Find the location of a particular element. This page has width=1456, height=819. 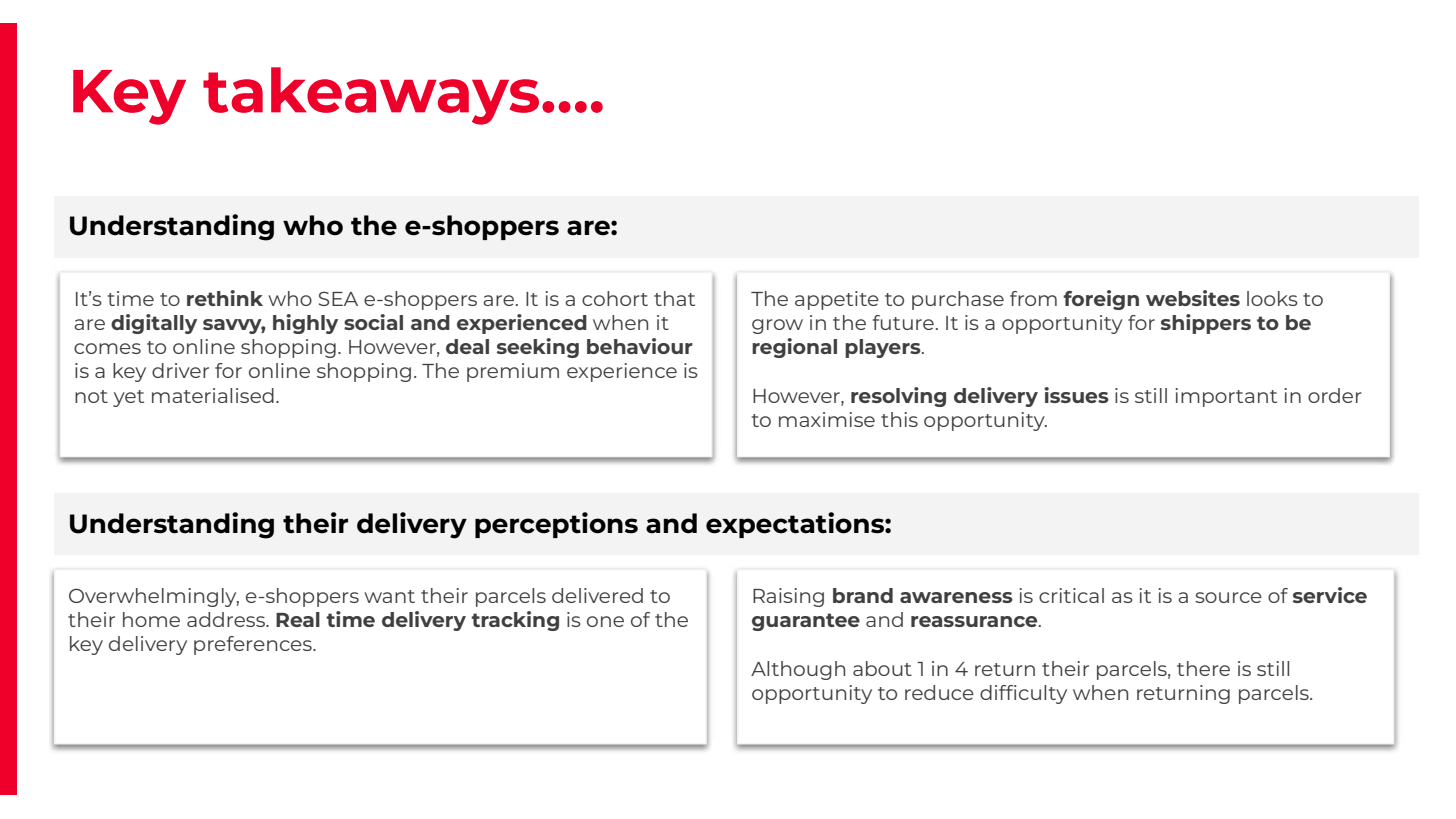

that is located at coordinates (674, 298).
